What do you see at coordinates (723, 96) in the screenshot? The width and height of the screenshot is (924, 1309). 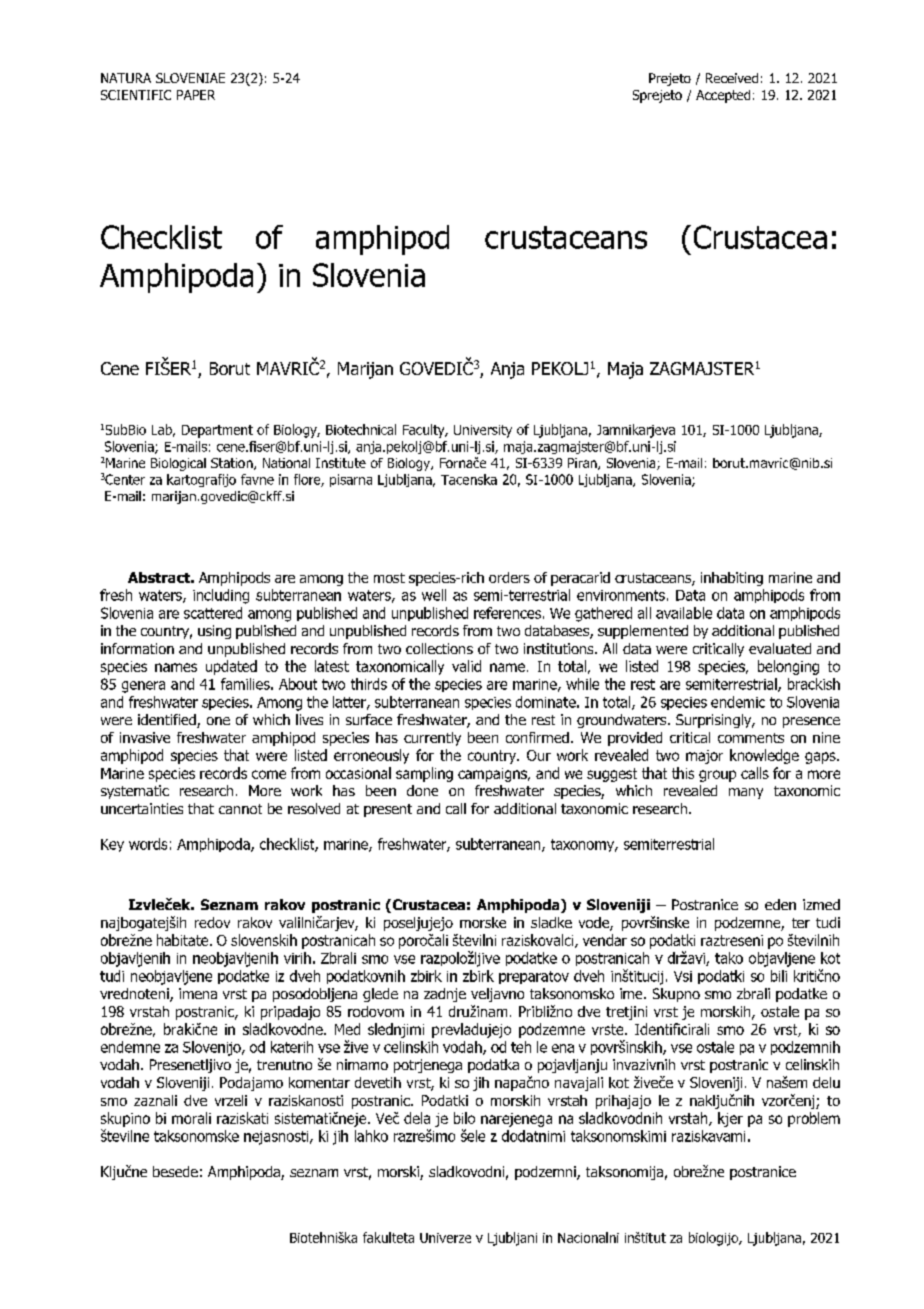 I see `Accepted` at bounding box center [723, 96].
